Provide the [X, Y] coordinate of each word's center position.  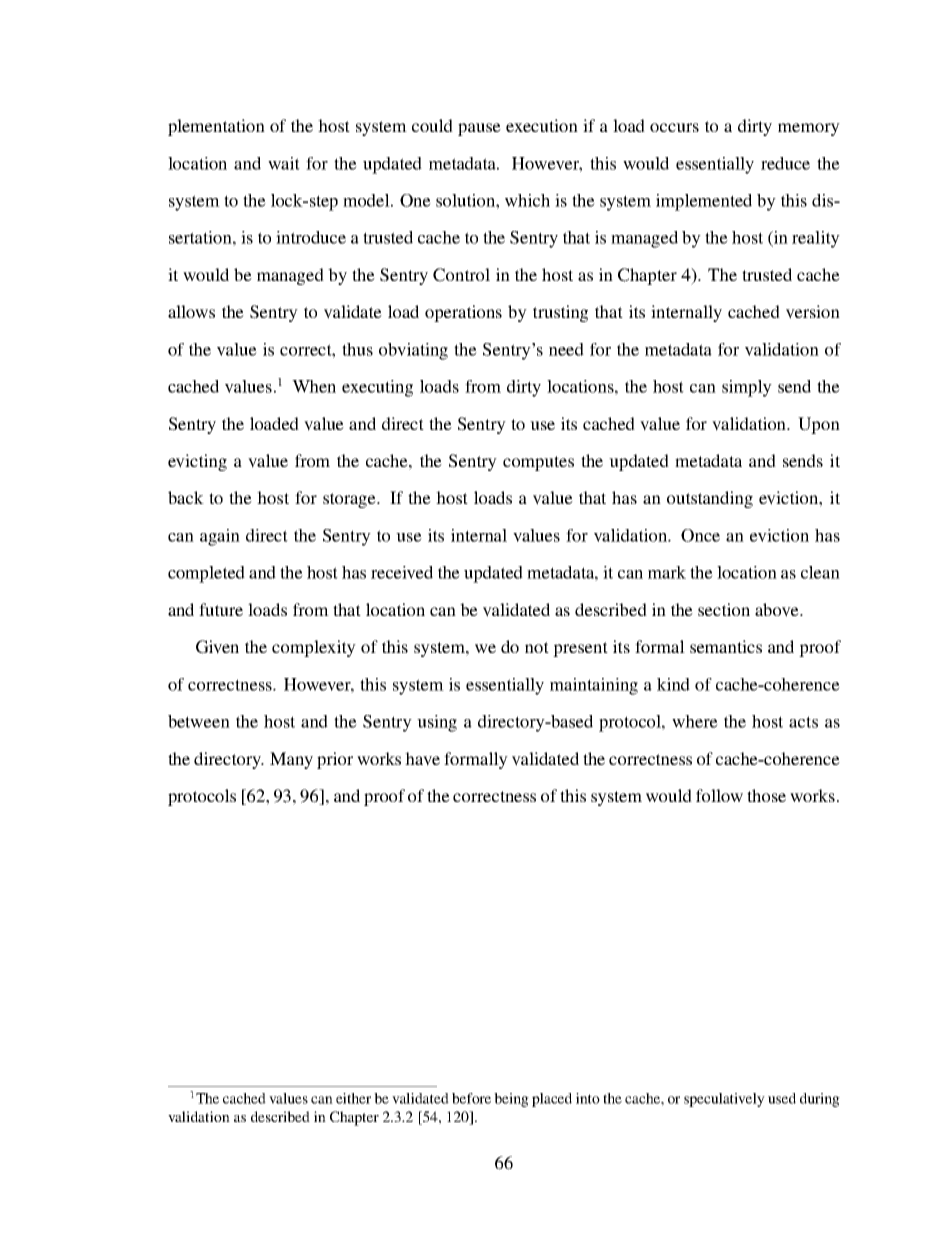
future [221, 609]
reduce [785, 163]
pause [479, 129]
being [511, 1100]
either [353, 1098]
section [724, 609]
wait [284, 163]
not [537, 647]
